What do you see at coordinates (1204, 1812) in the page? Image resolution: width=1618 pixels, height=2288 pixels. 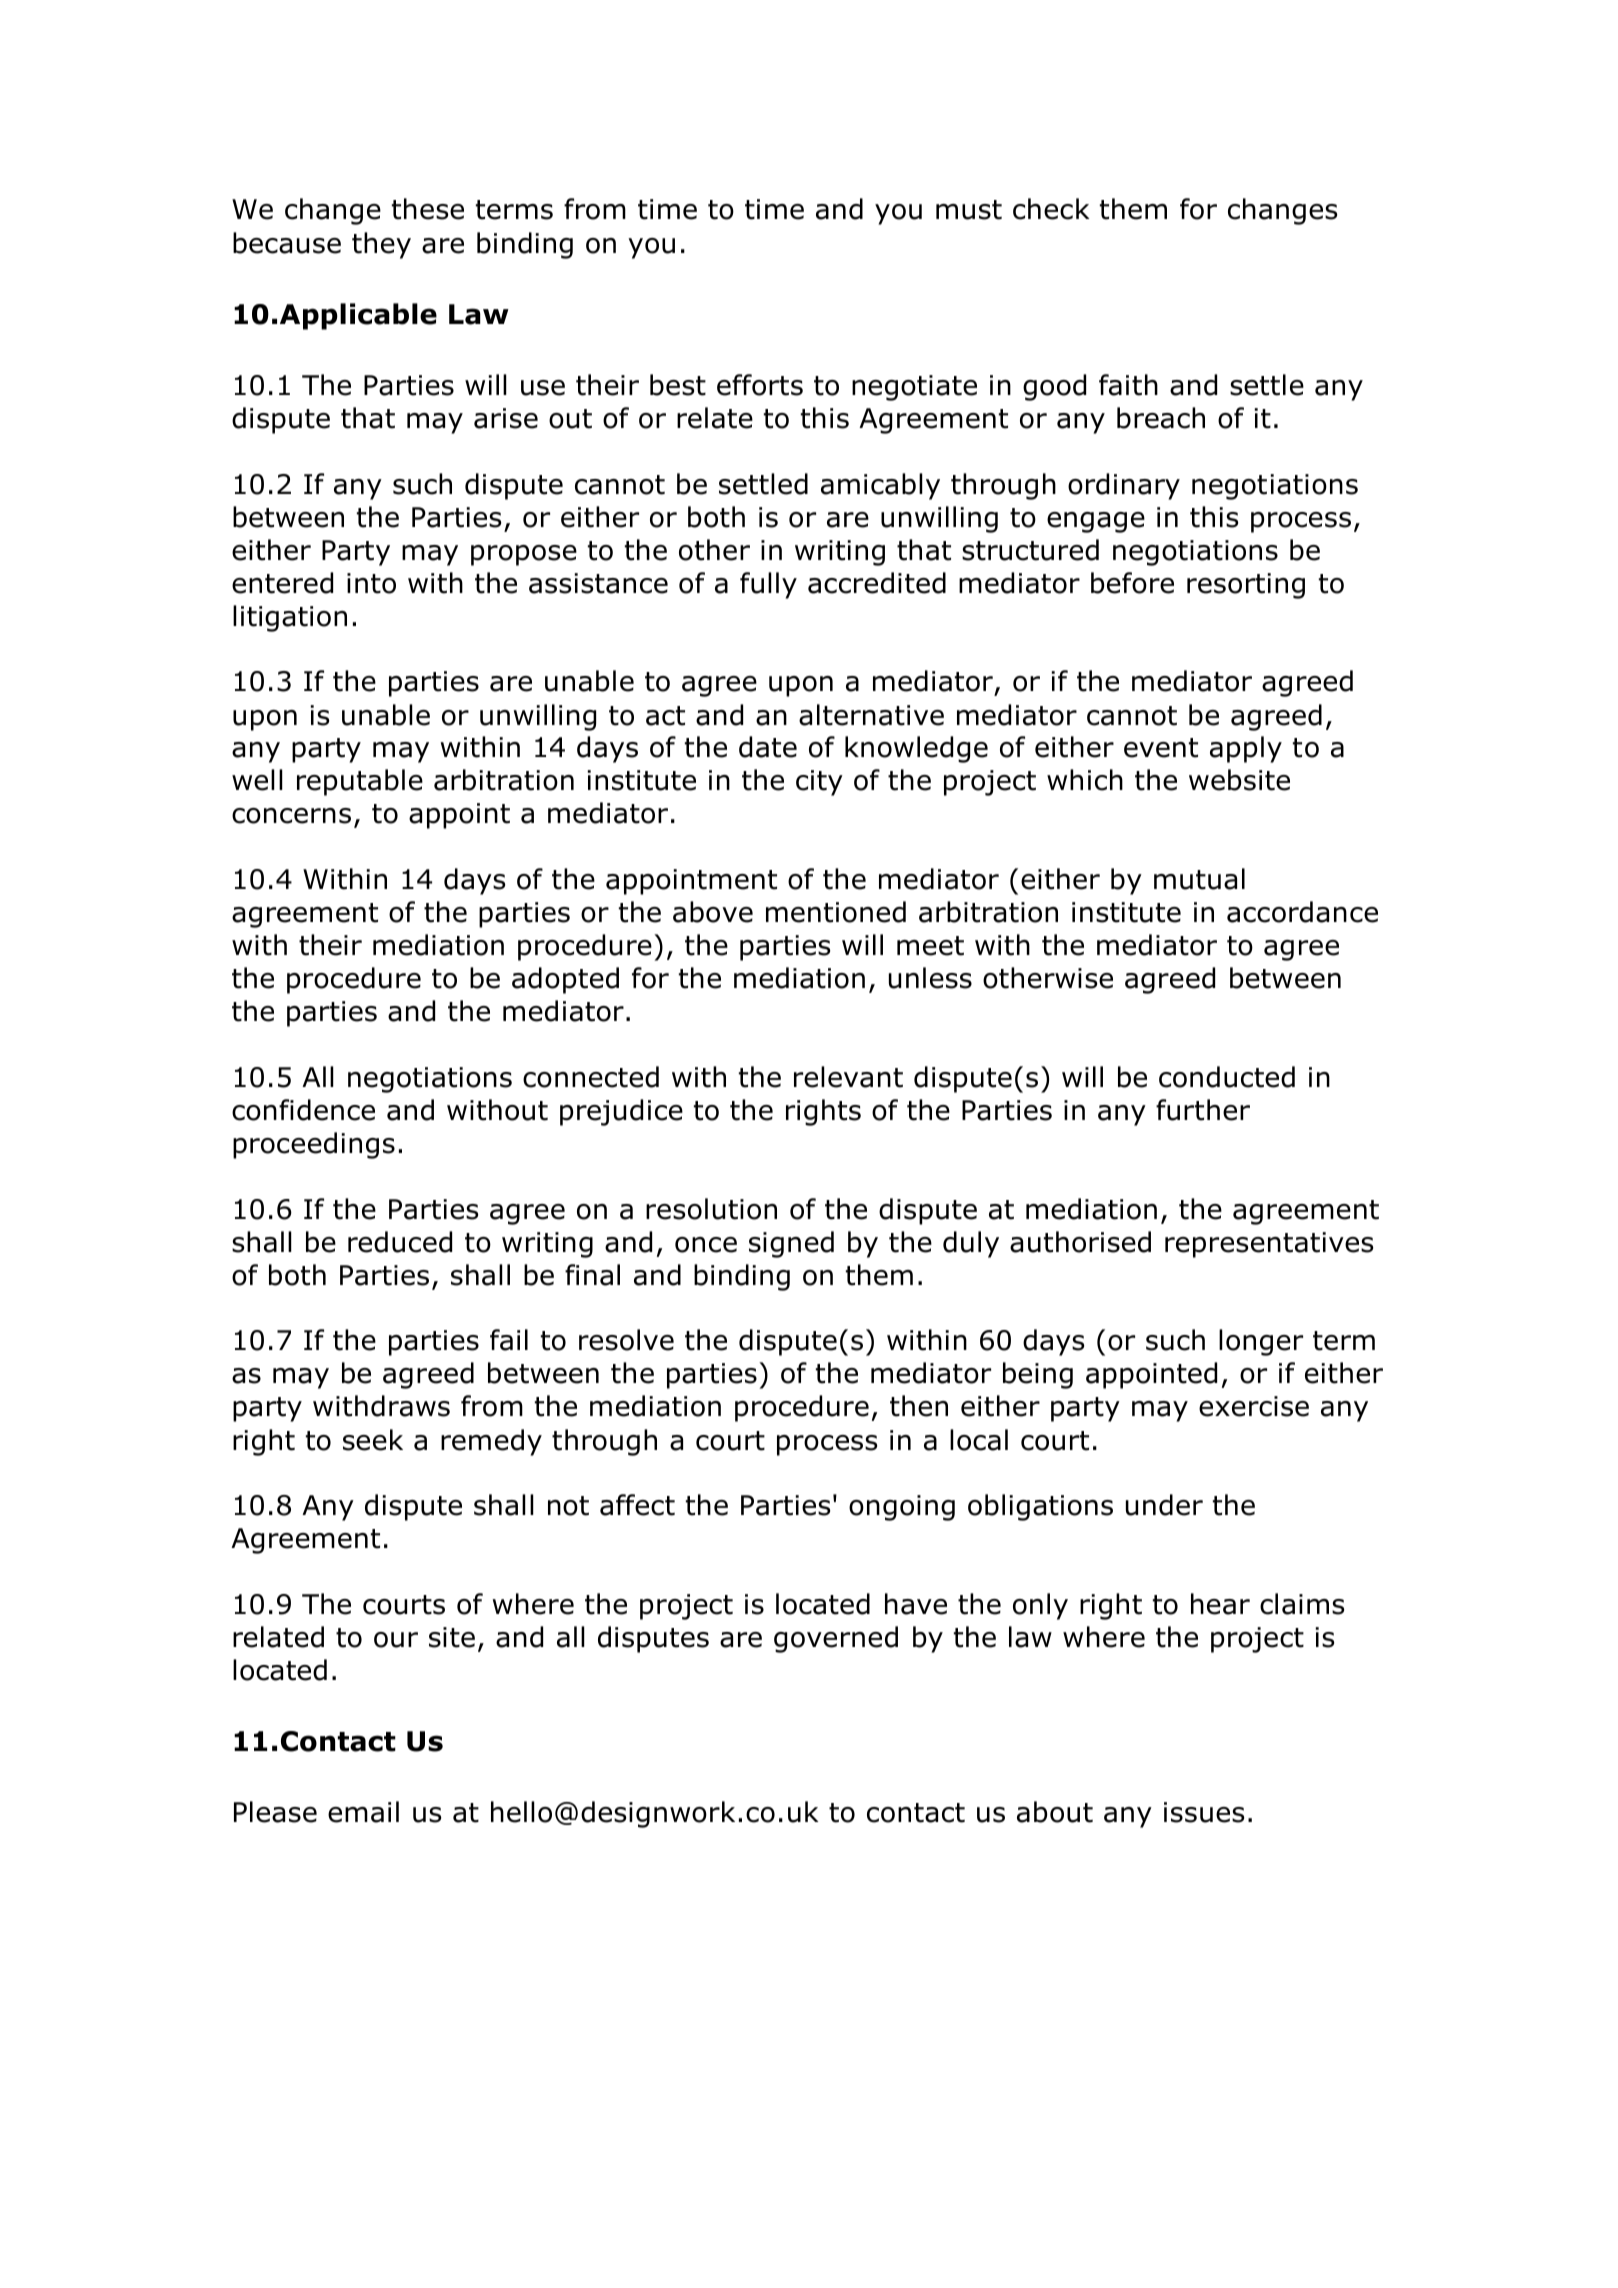 I see `issues` at bounding box center [1204, 1812].
